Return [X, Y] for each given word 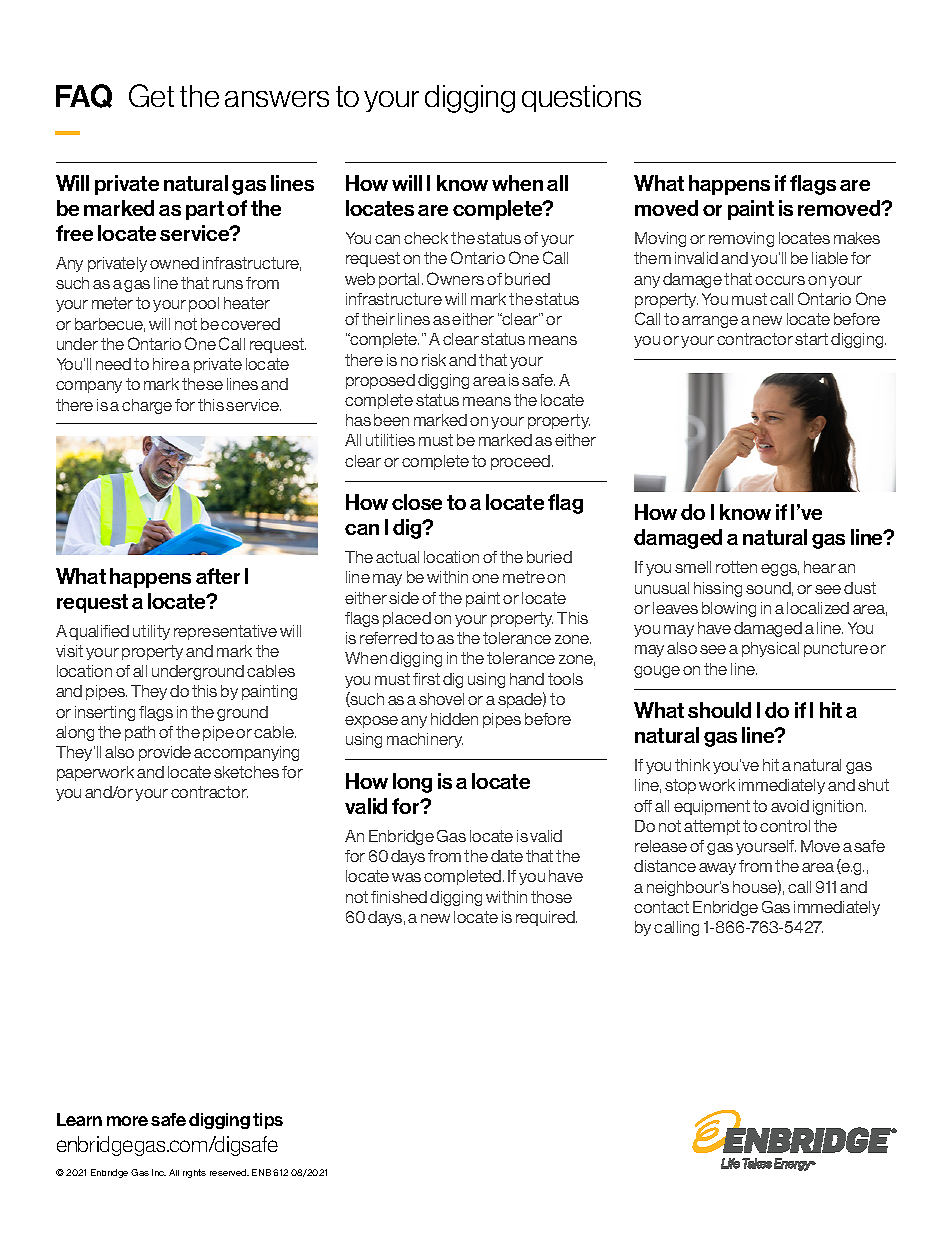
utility [151, 632]
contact [661, 907]
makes [857, 238]
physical [770, 649]
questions [581, 98]
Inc [159, 1172]
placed [407, 619]
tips [268, 1121]
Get [151, 95]
